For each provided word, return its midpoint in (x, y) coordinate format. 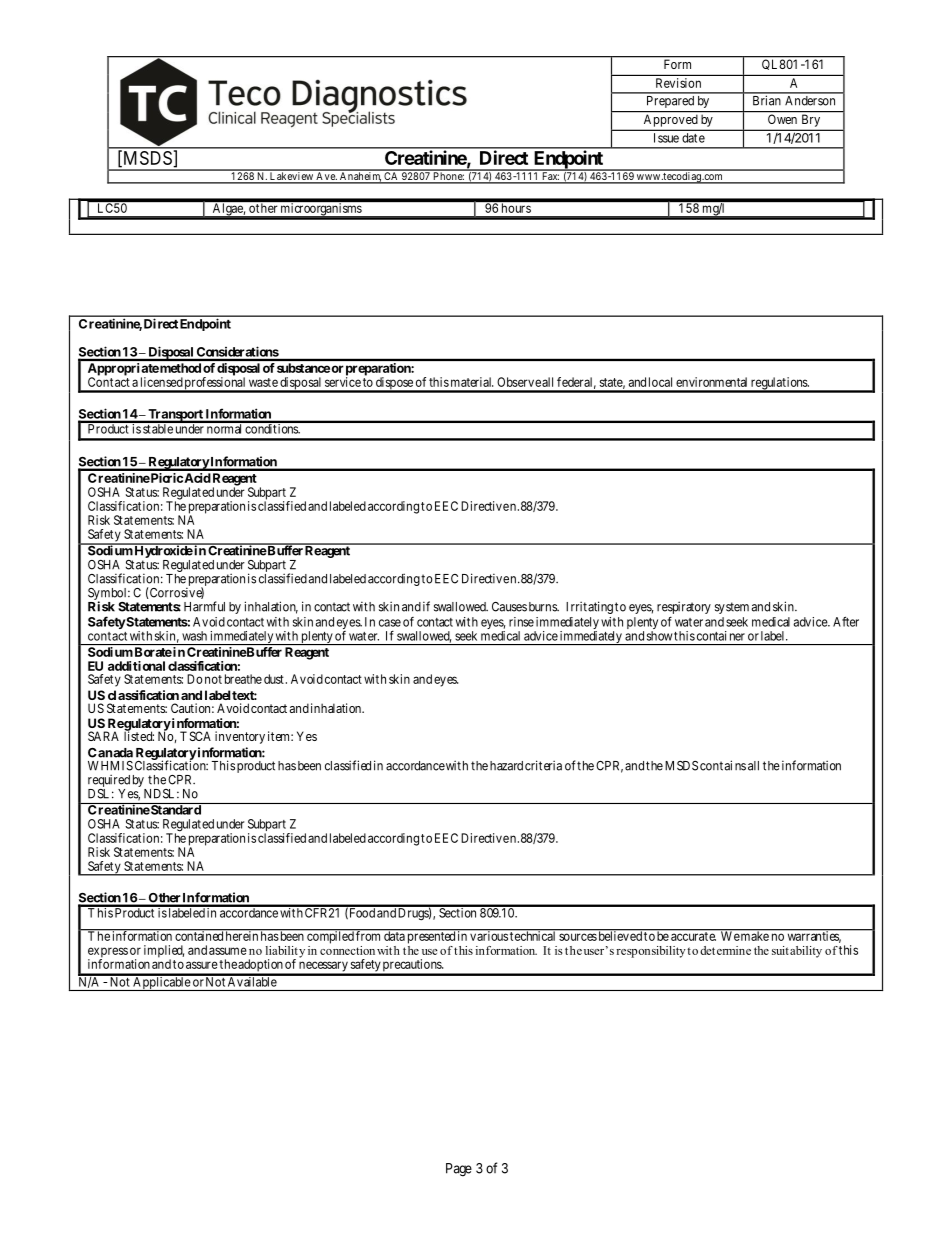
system (732, 608)
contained (199, 935)
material (472, 382)
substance (303, 368)
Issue (666, 138)
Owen (782, 119)
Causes (509, 607)
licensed (162, 382)
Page (459, 1170)
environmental (711, 382)
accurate (693, 936)
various (488, 935)
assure (202, 965)
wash (194, 636)
